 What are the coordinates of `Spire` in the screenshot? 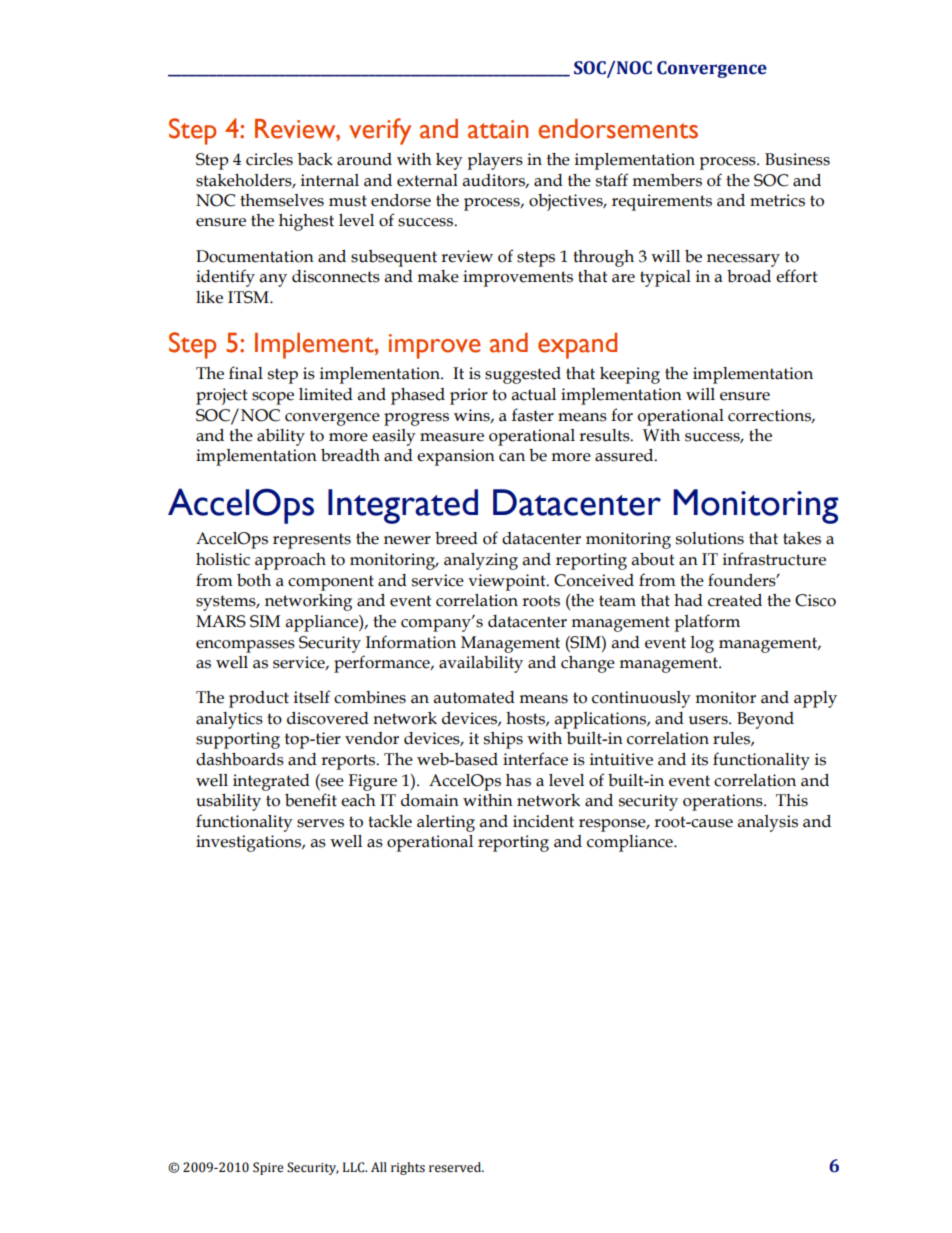 It's located at (268, 1168).
